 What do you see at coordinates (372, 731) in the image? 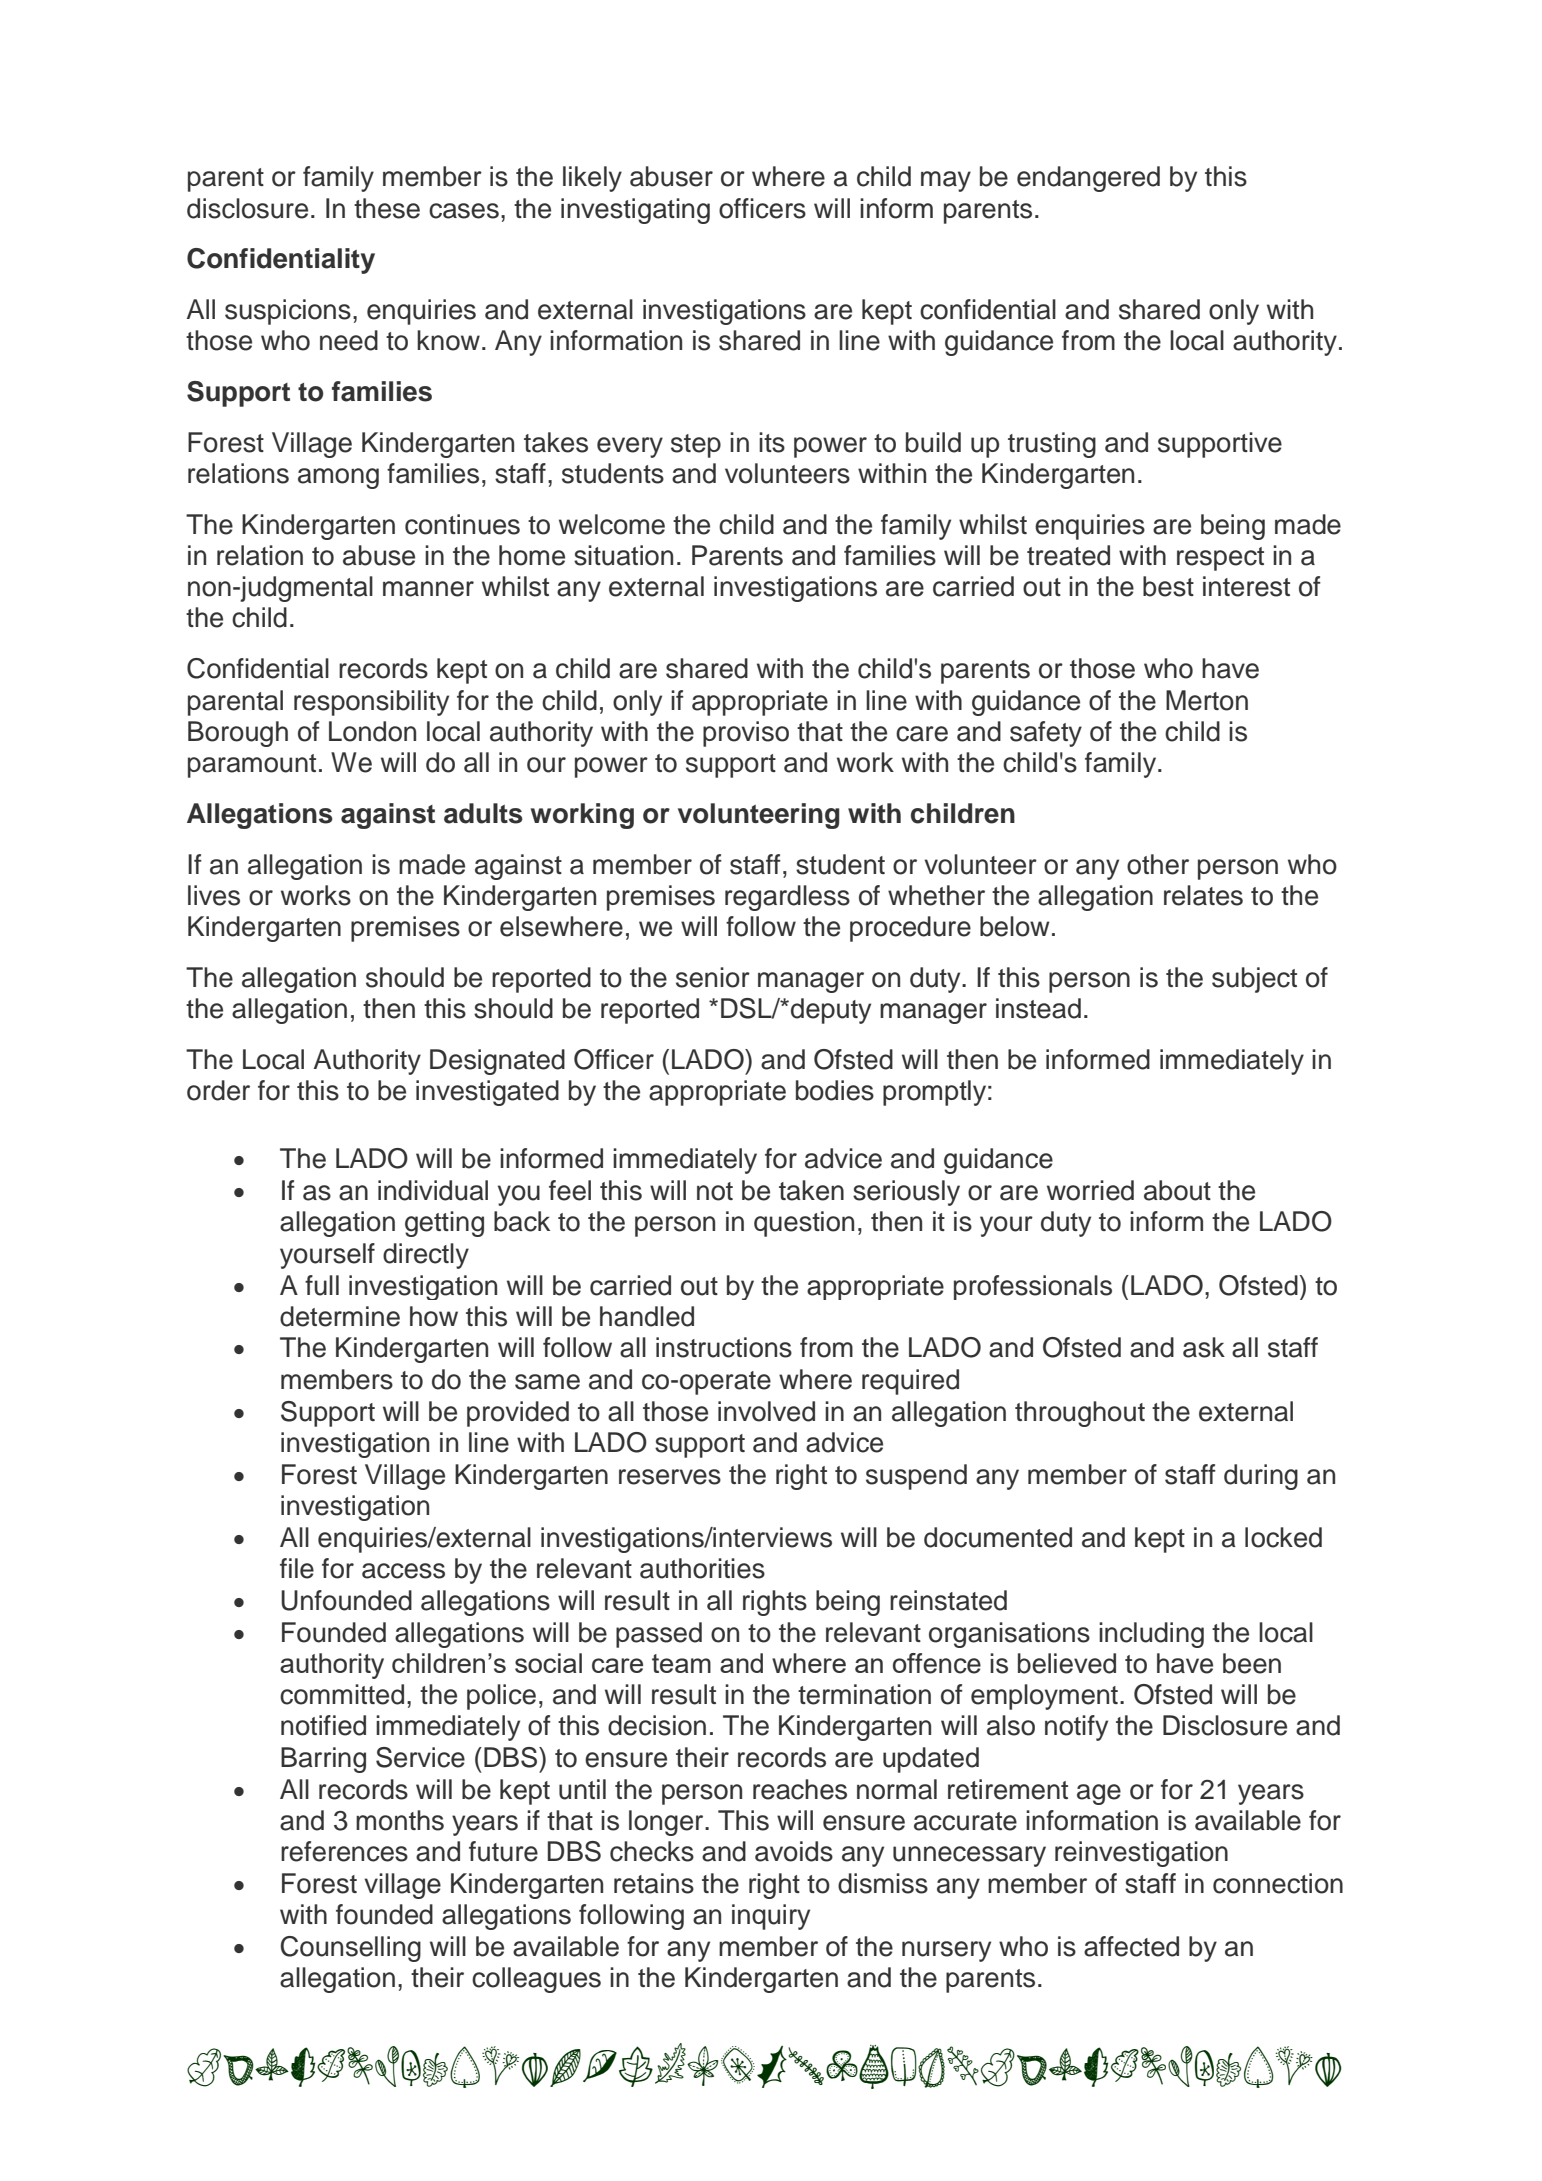
I see `London` at bounding box center [372, 731].
